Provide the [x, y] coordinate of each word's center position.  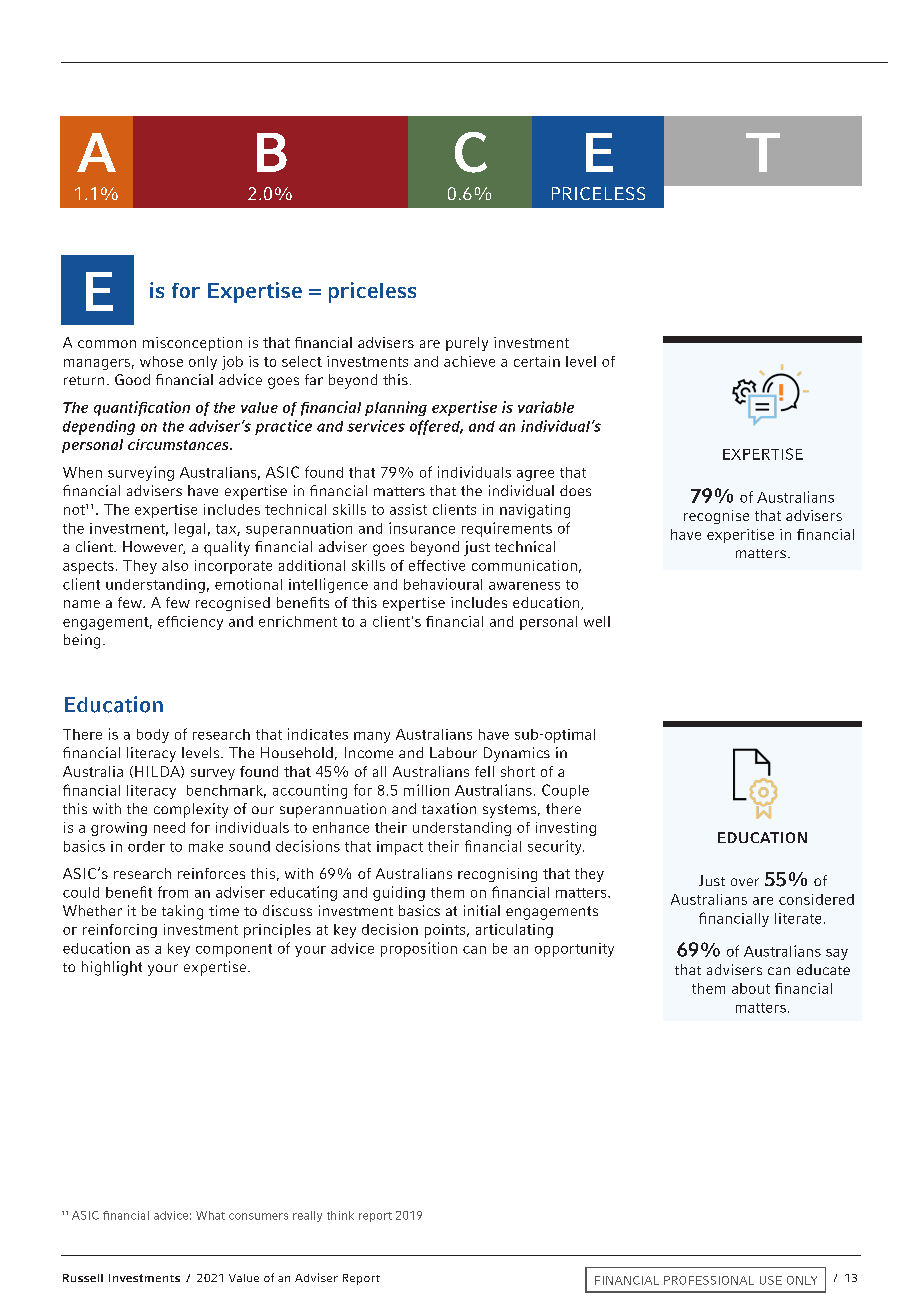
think [340, 1215]
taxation [449, 808]
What [210, 1215]
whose [161, 361]
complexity [191, 810]
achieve [469, 361]
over [745, 882]
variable [546, 407]
